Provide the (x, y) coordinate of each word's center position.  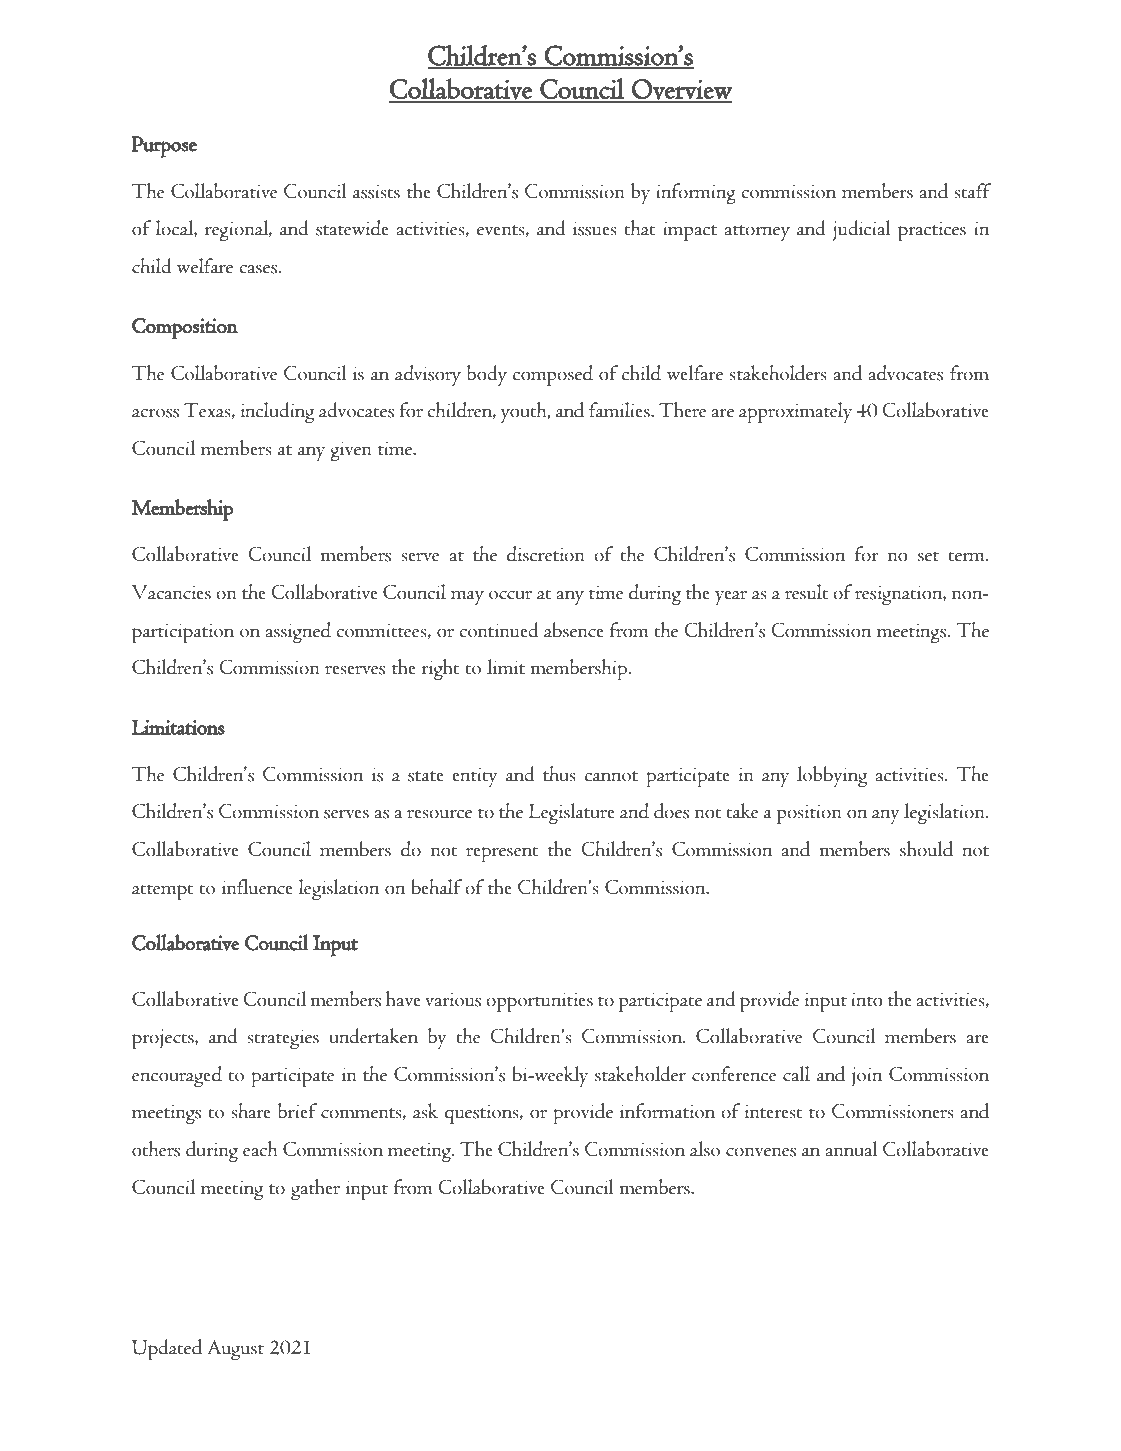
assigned (298, 632)
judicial (862, 230)
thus (559, 774)
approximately (795, 413)
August (235, 1350)
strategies (283, 1039)
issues (595, 228)
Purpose (164, 147)
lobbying (832, 777)
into (867, 999)
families (620, 410)
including (277, 412)
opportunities (539, 1002)
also (705, 1149)
